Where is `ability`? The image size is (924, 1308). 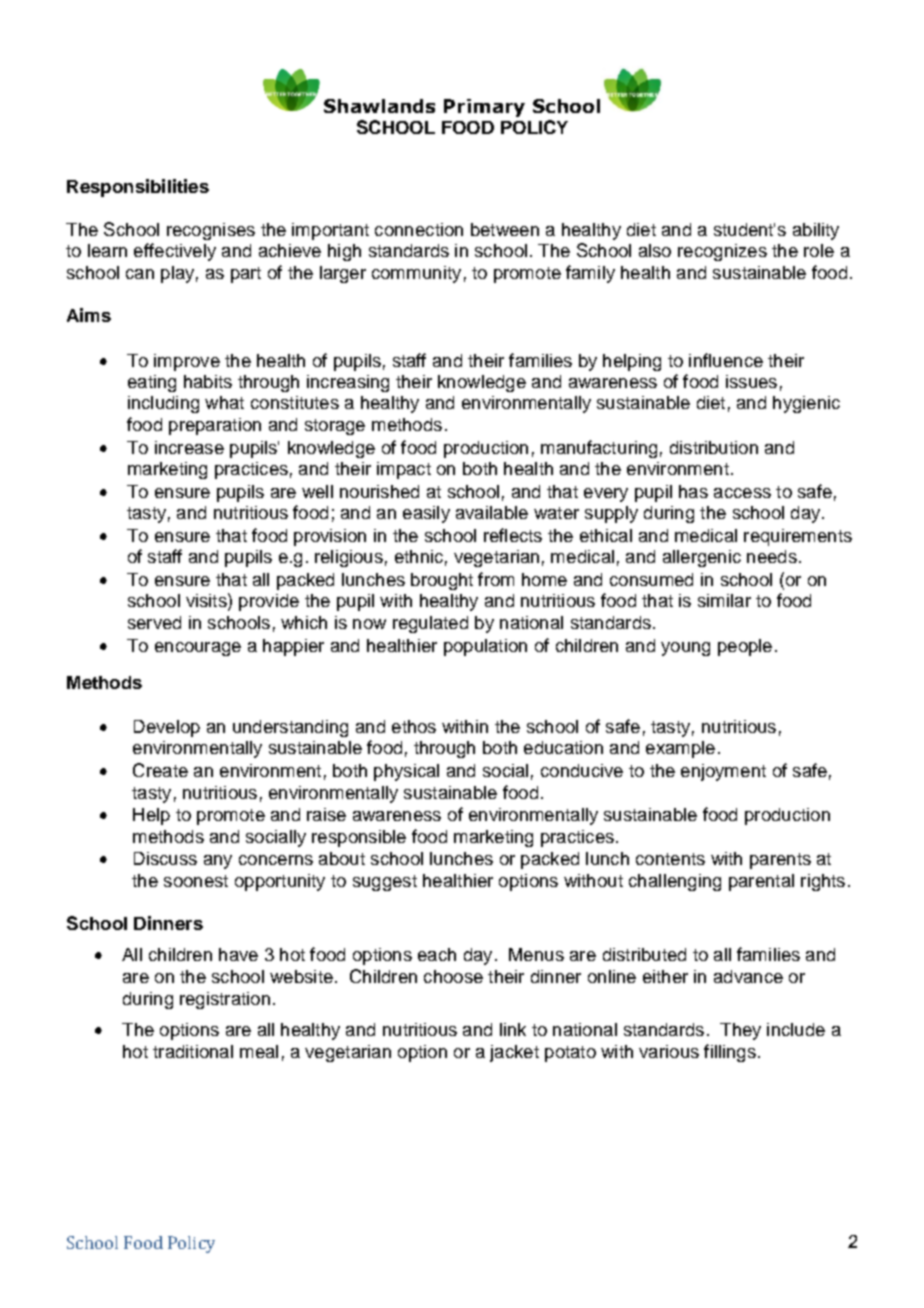 ability is located at coordinates (816, 231).
